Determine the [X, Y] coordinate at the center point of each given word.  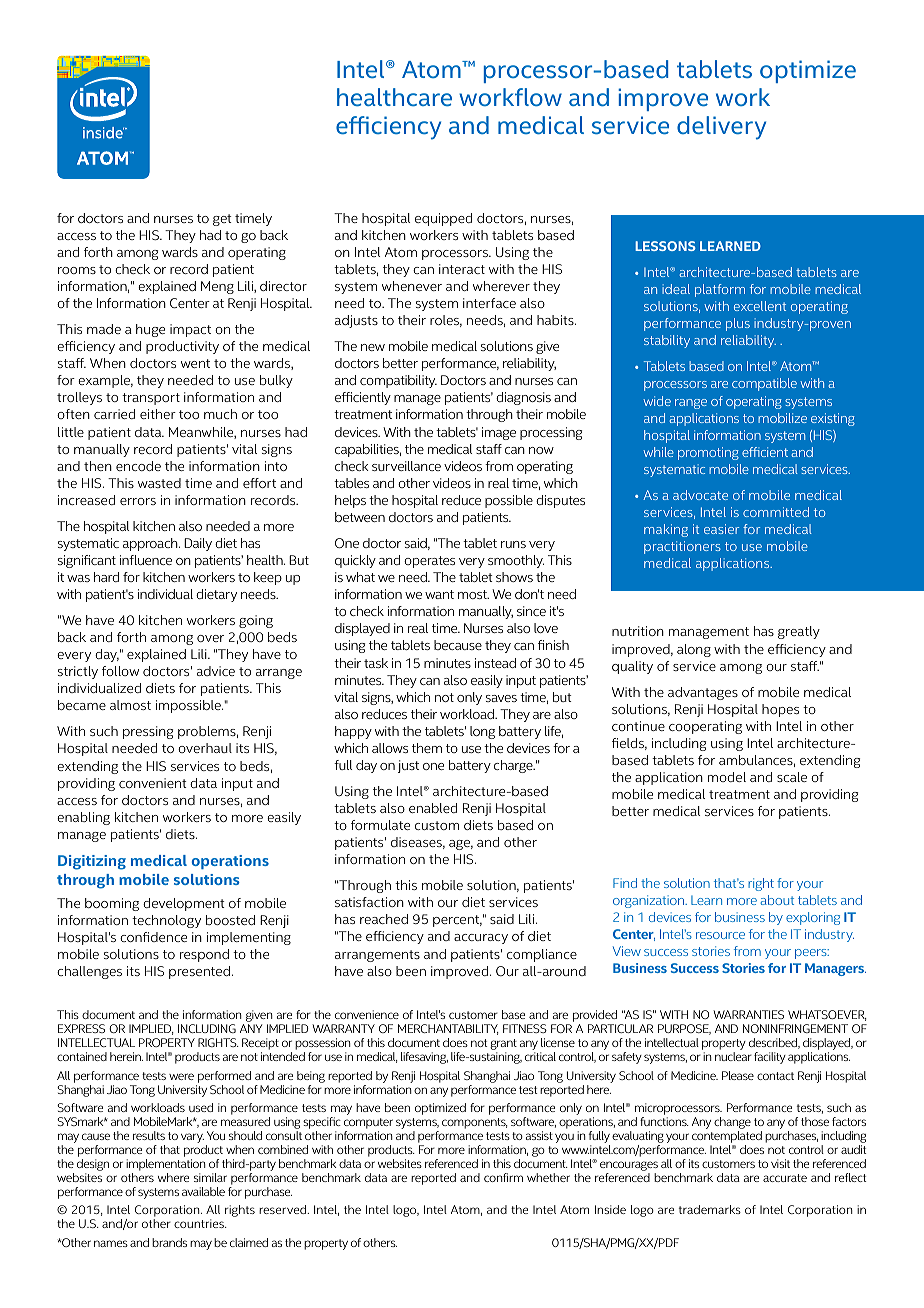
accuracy [481, 939]
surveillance [406, 466]
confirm [503, 1177]
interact [462, 269]
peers [812, 954]
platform [720, 290]
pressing [148, 732]
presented [199, 972]
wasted [159, 483]
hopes [780, 710]
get [222, 220]
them [427, 748]
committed [776, 512]
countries [200, 1223]
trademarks [710, 1209]
